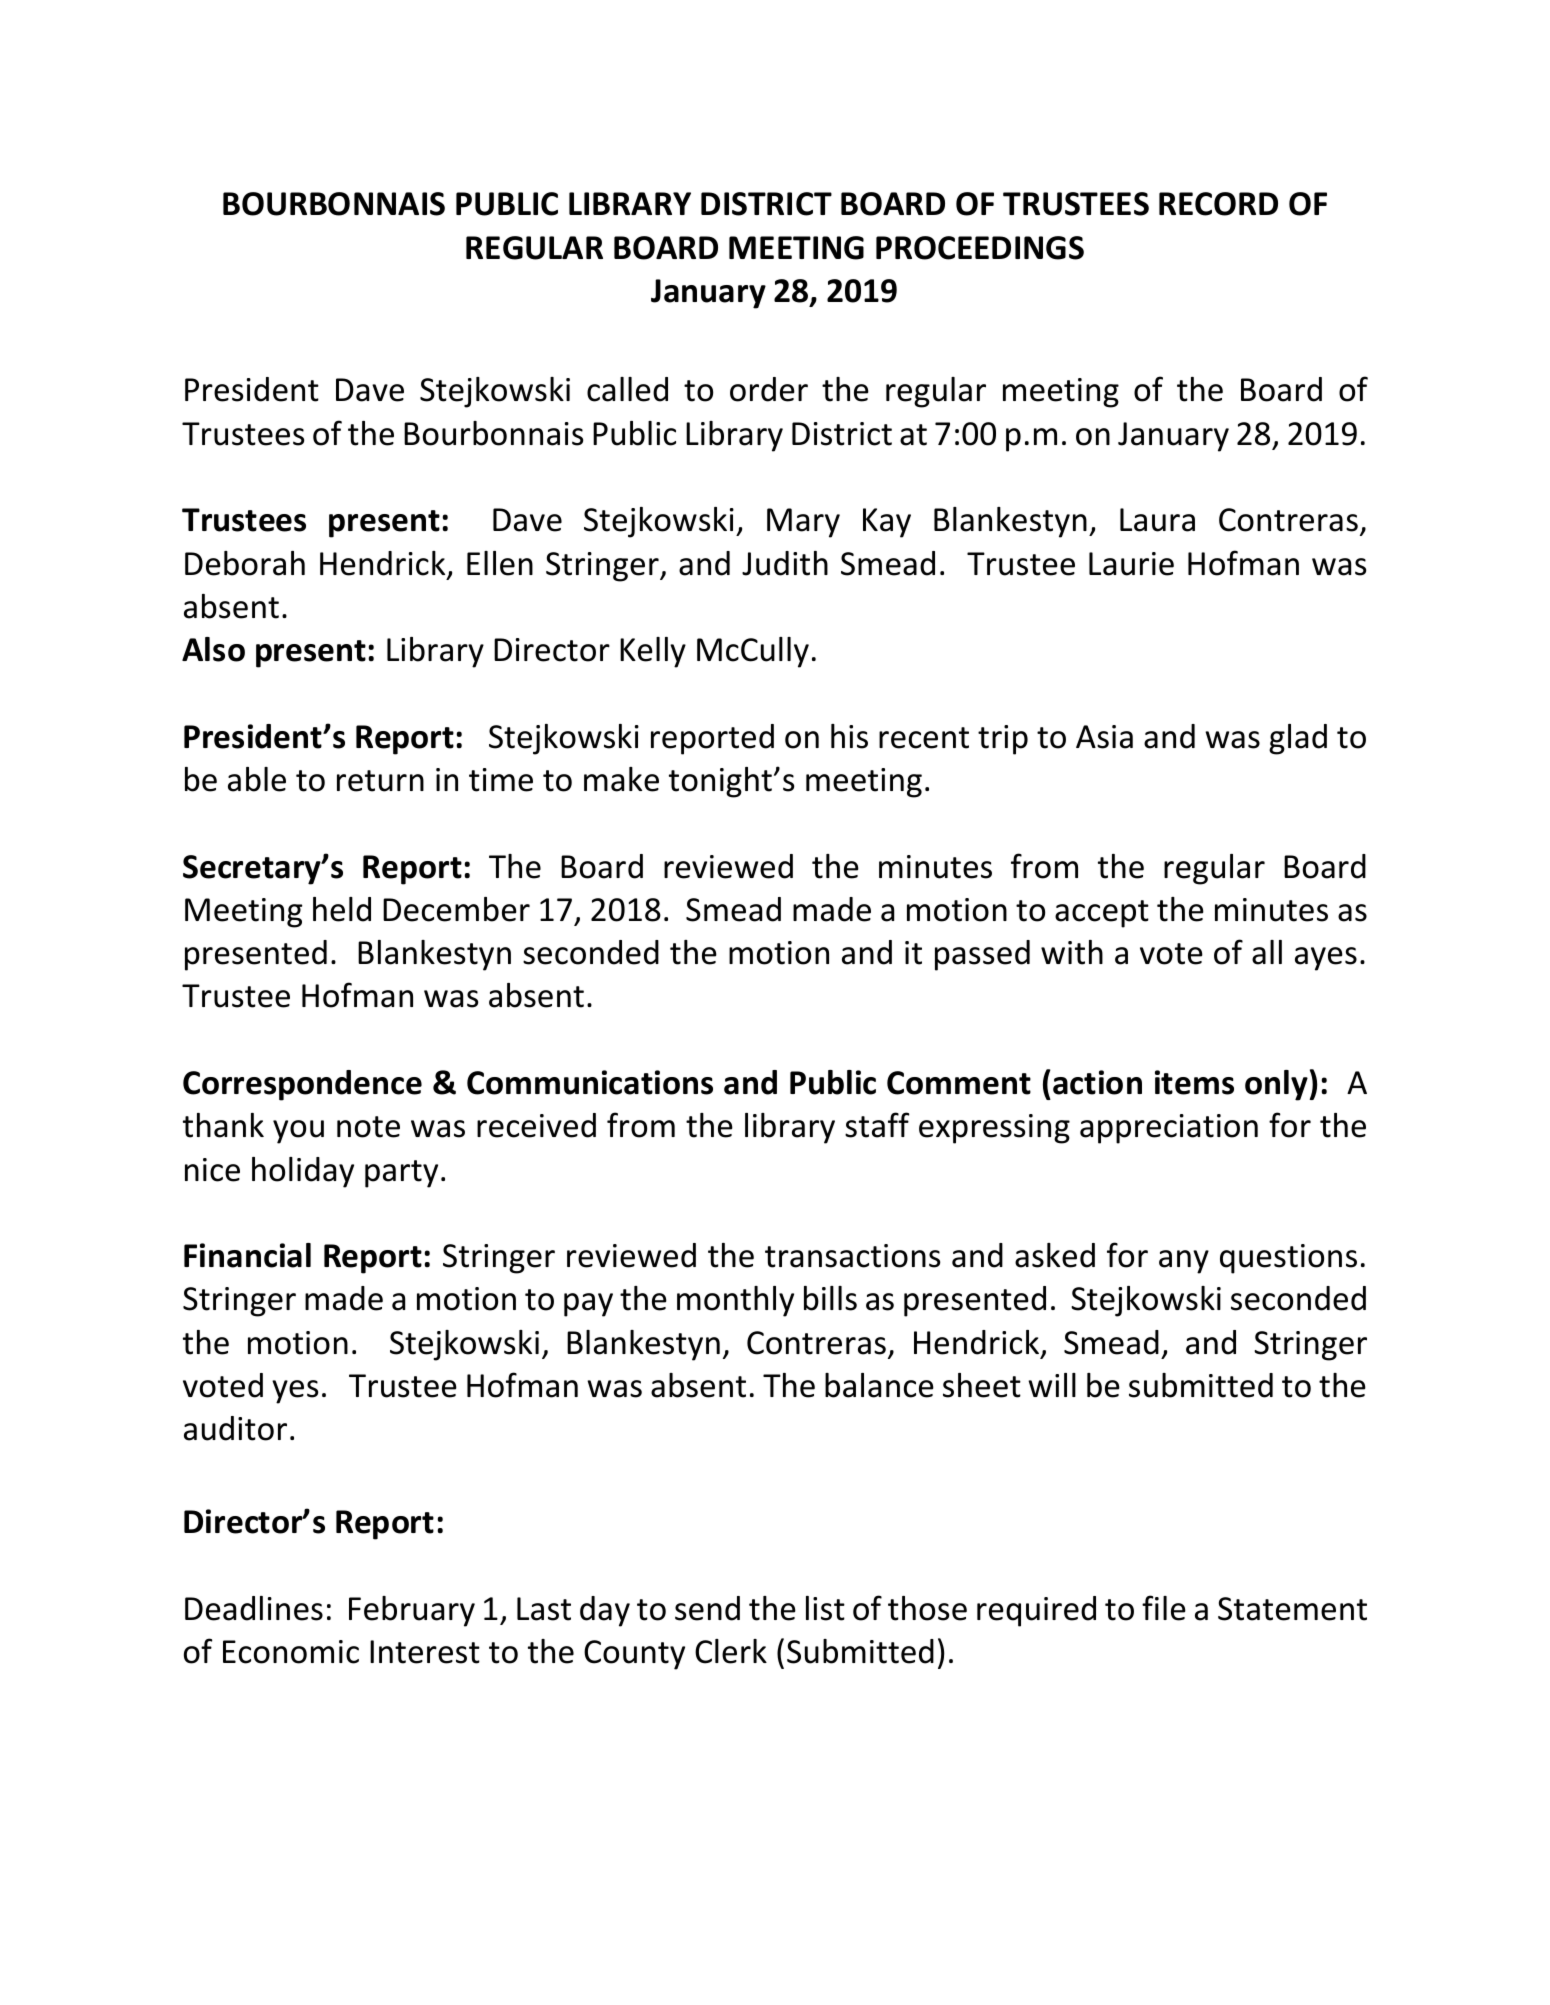 The image size is (1550, 2005). What do you see at coordinates (302, 1085) in the page?
I see `Correspondence` at bounding box center [302, 1085].
